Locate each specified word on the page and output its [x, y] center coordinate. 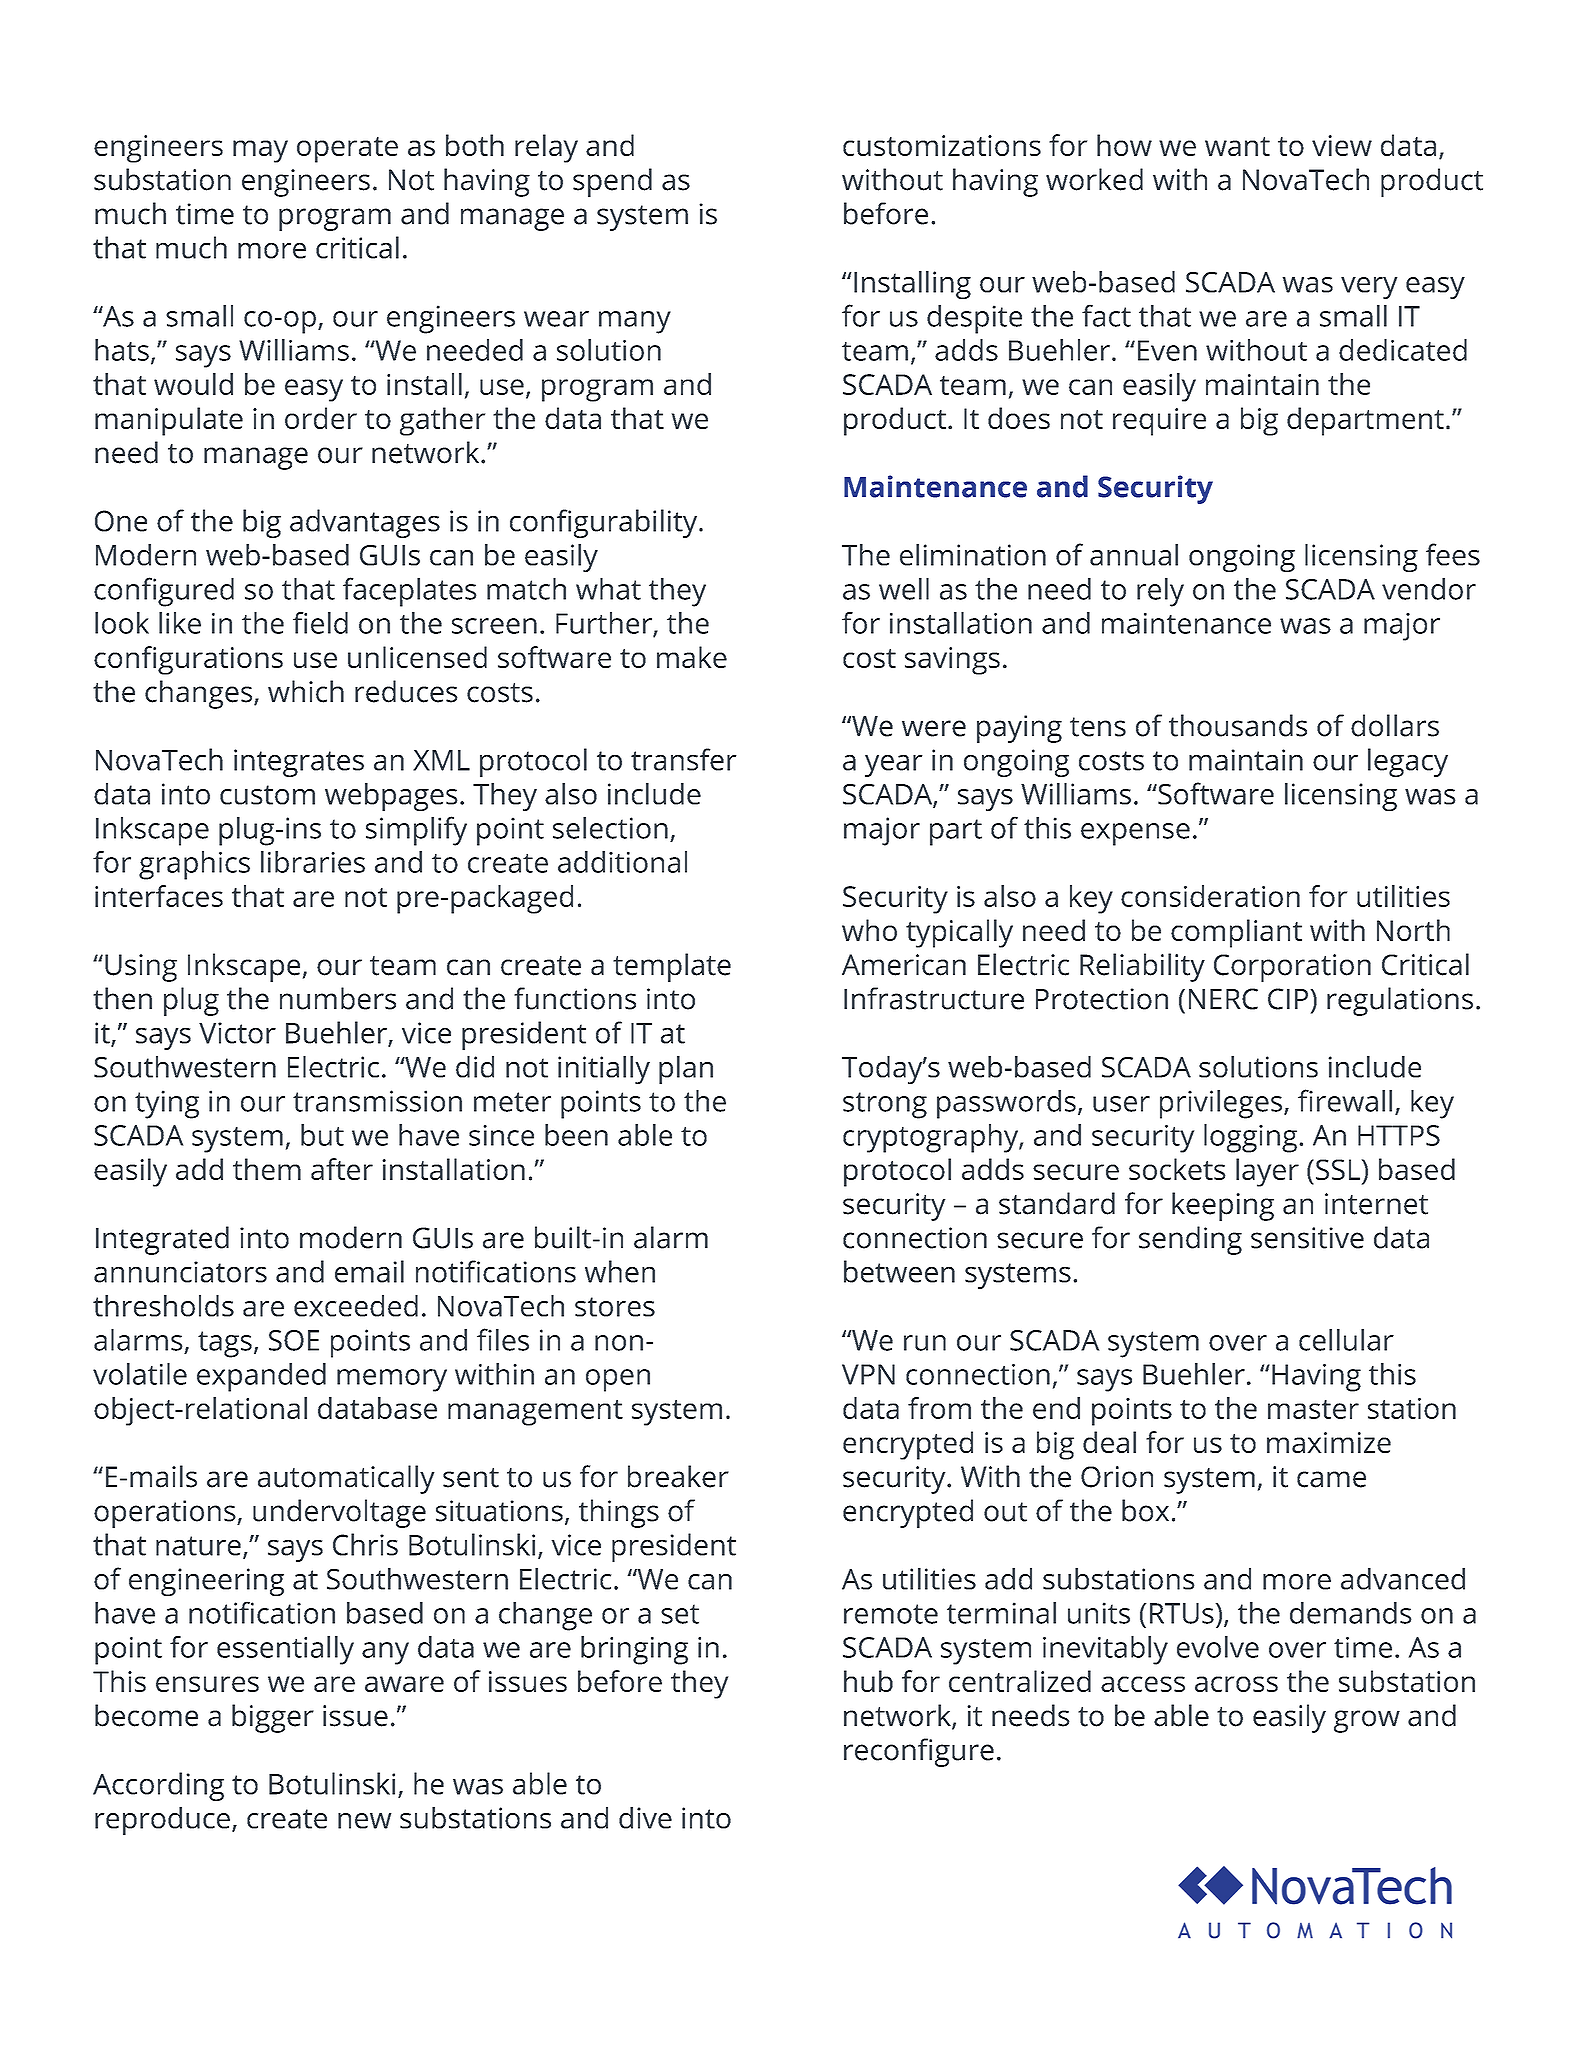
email [369, 1271]
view [1342, 145]
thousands [1238, 725]
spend [612, 182]
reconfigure [919, 1752]
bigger [273, 1718]
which [306, 691]
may [260, 151]
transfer [684, 759]
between [899, 1271]
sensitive [1307, 1238]
